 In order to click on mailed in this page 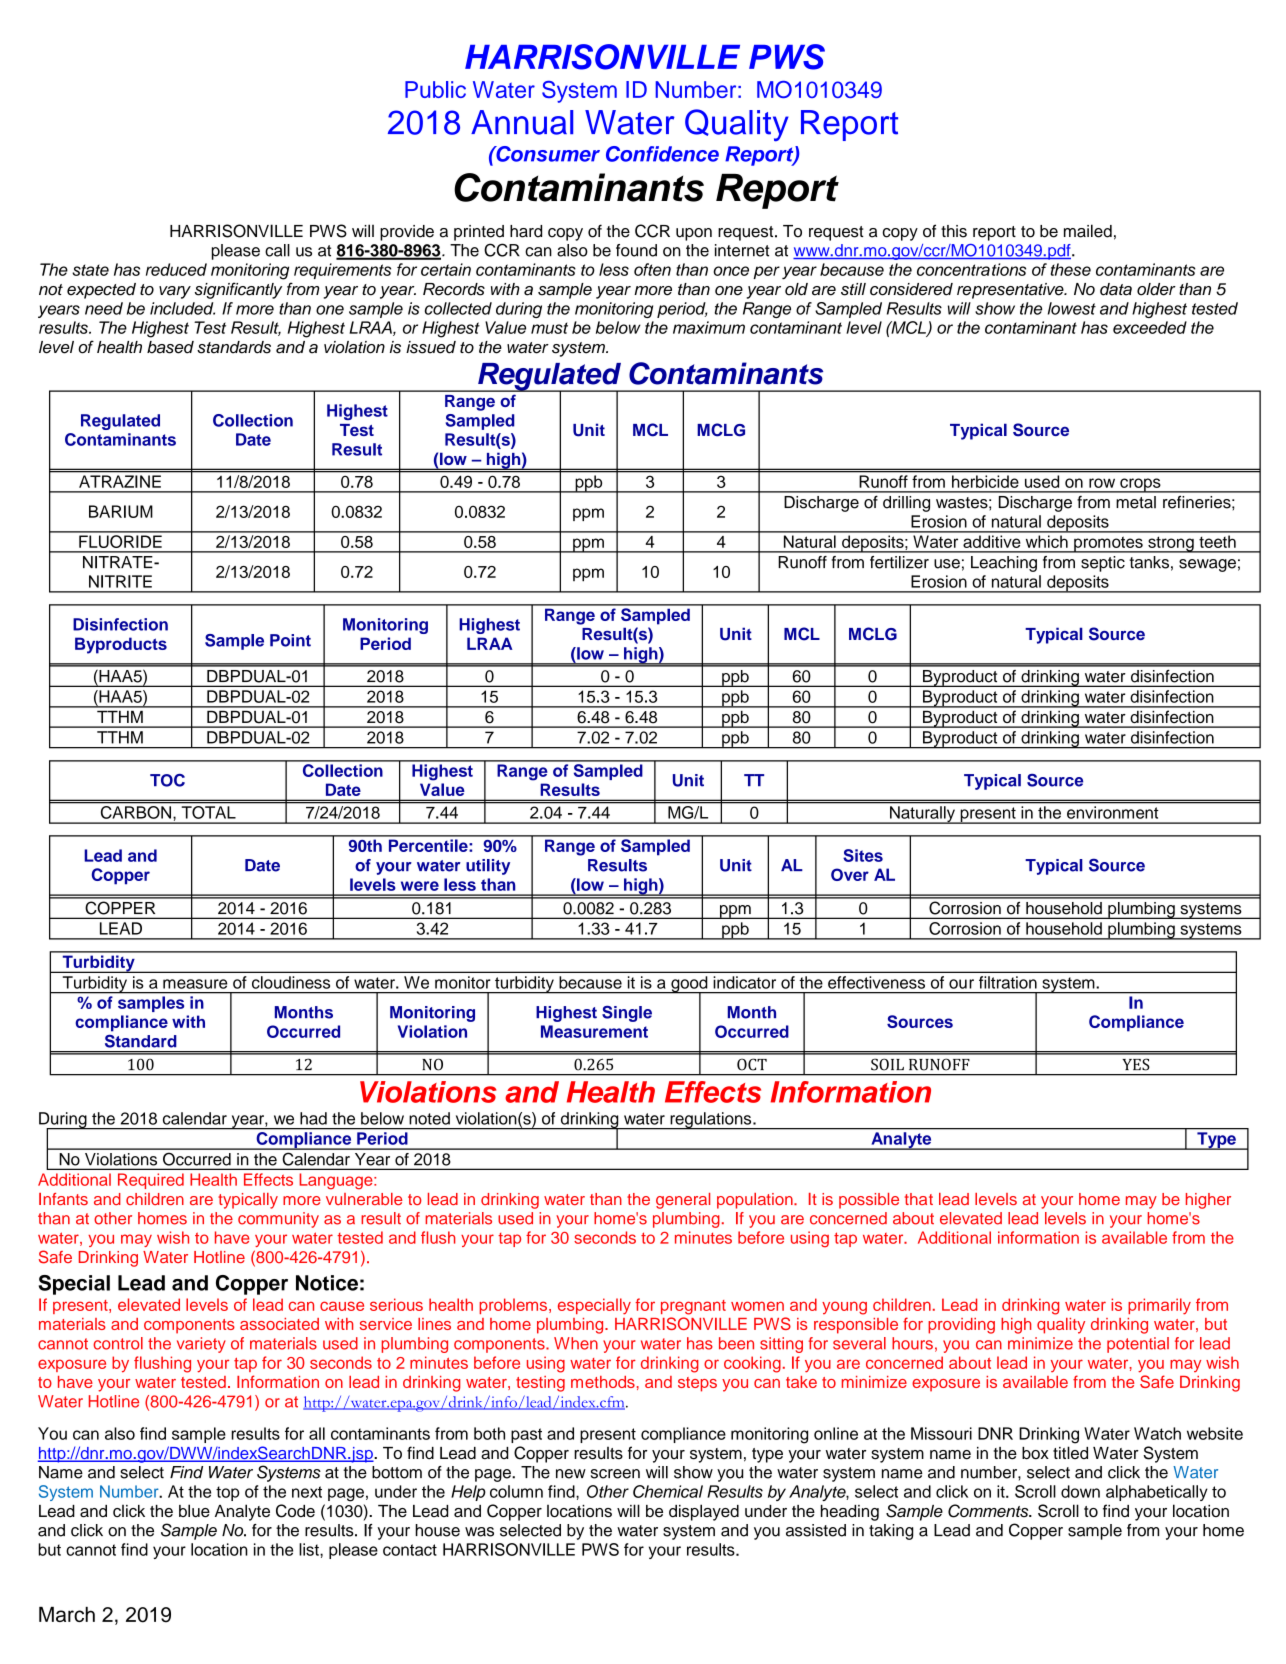, I will do `click(1088, 231)`.
